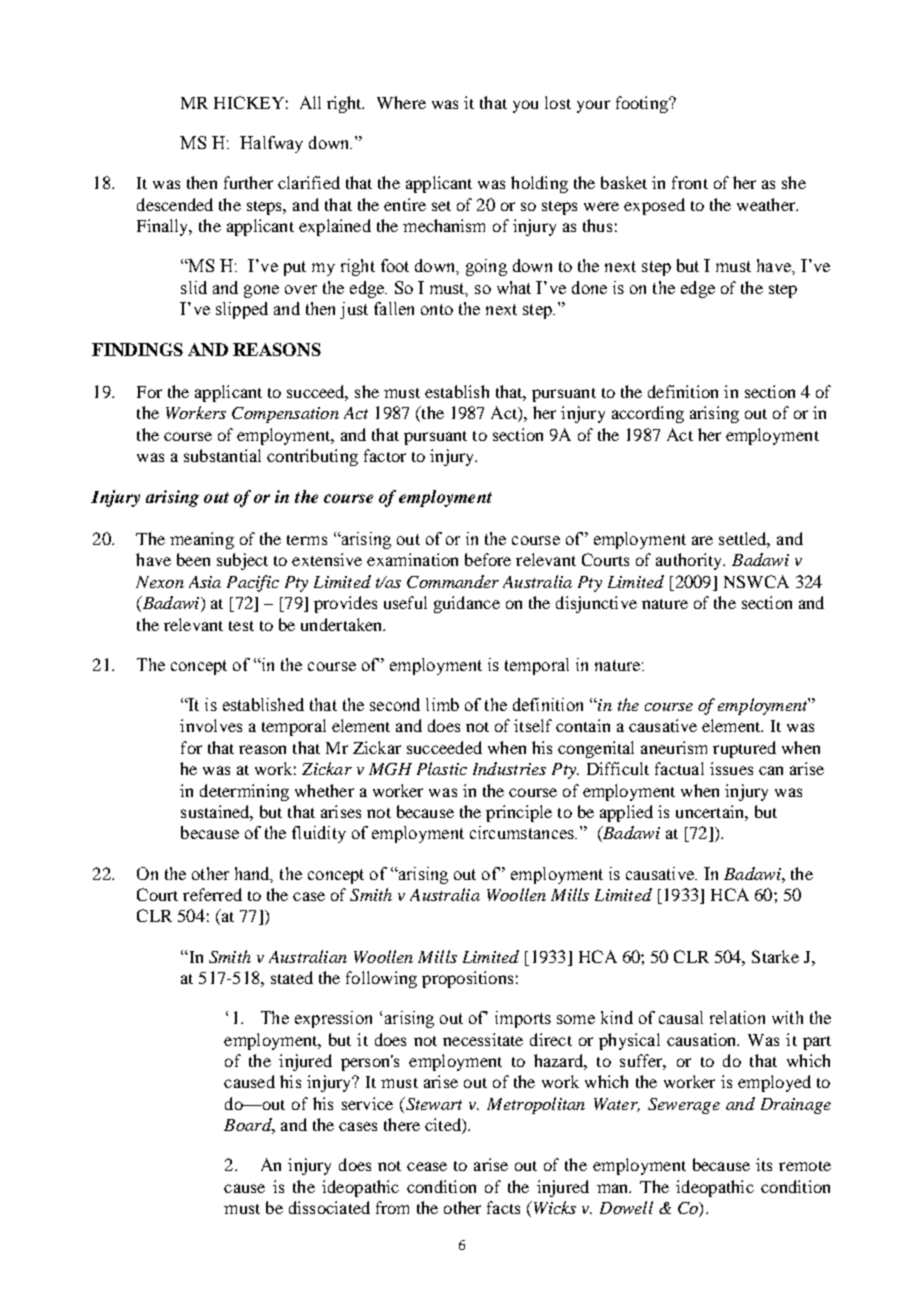 The image size is (924, 1308). I want to click on Industries, so click(509, 768).
